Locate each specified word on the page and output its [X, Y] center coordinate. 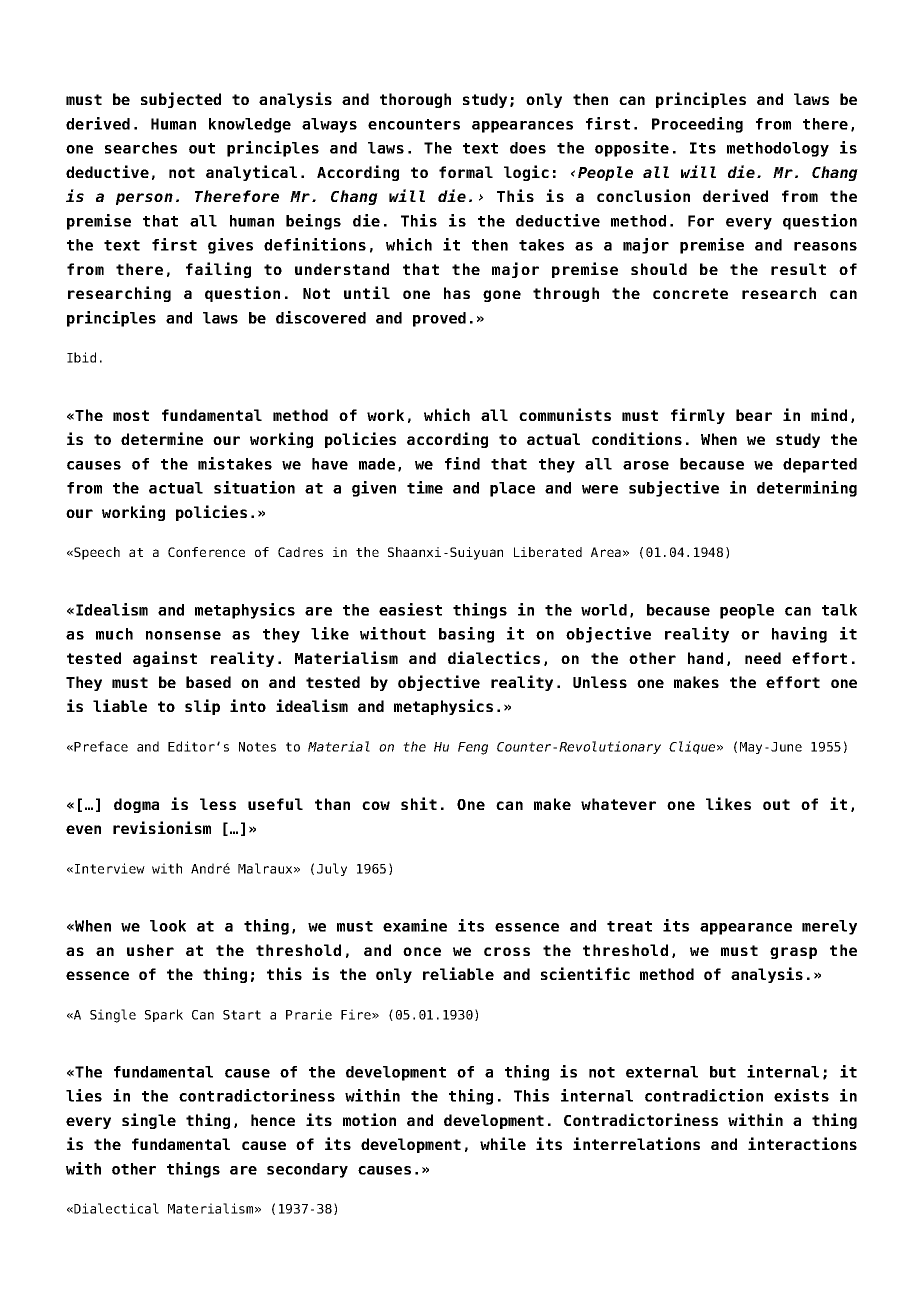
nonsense [183, 635]
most [131, 415]
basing [466, 635]
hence [273, 1120]
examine [415, 925]
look [168, 926]
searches [141, 148]
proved [439, 319]
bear [754, 415]
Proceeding [697, 125]
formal [466, 172]
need [763, 658]
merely [829, 927]
